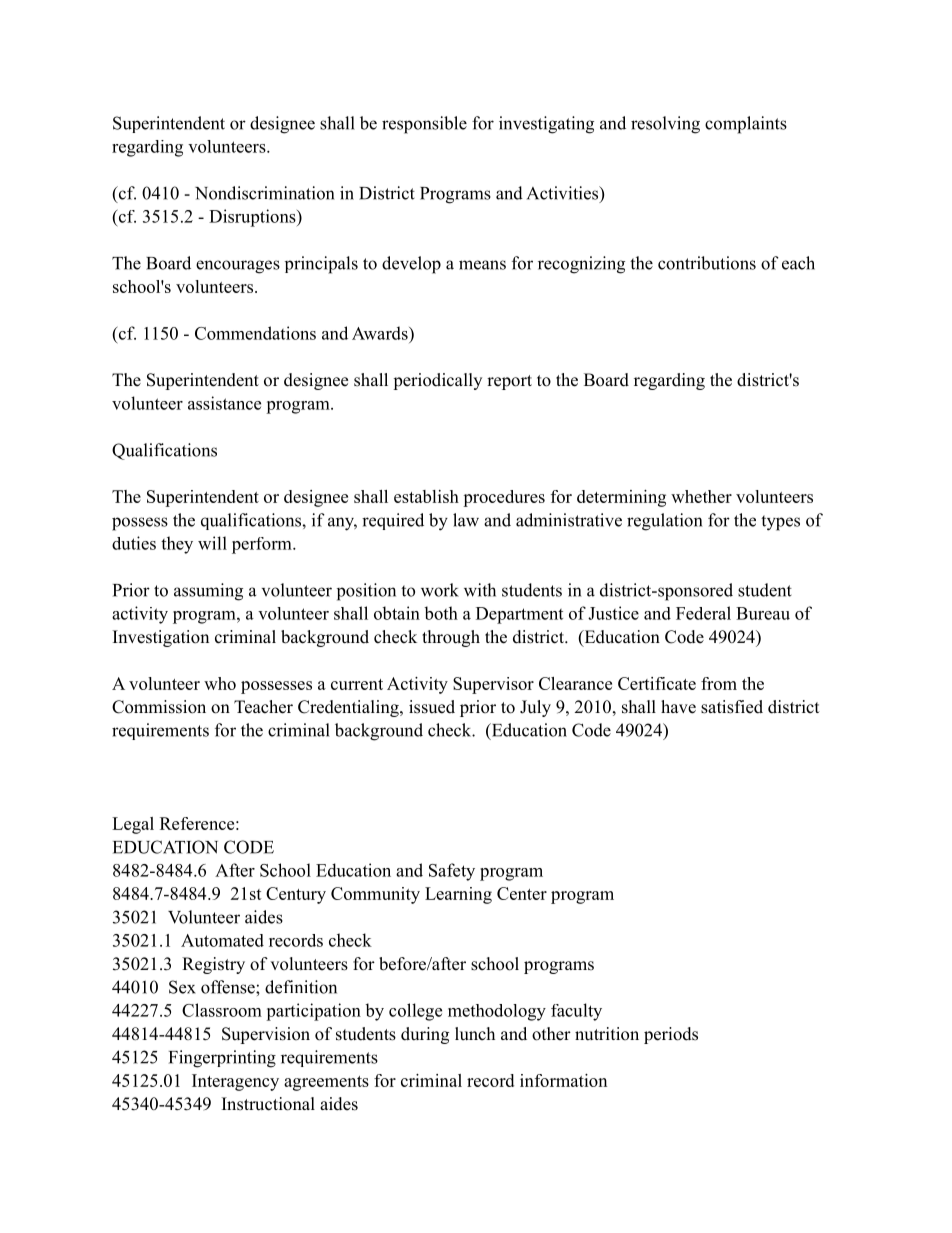 This screenshot has height=1233, width=952. What do you see at coordinates (222, 1059) in the screenshot?
I see `Fingerprinting` at bounding box center [222, 1059].
